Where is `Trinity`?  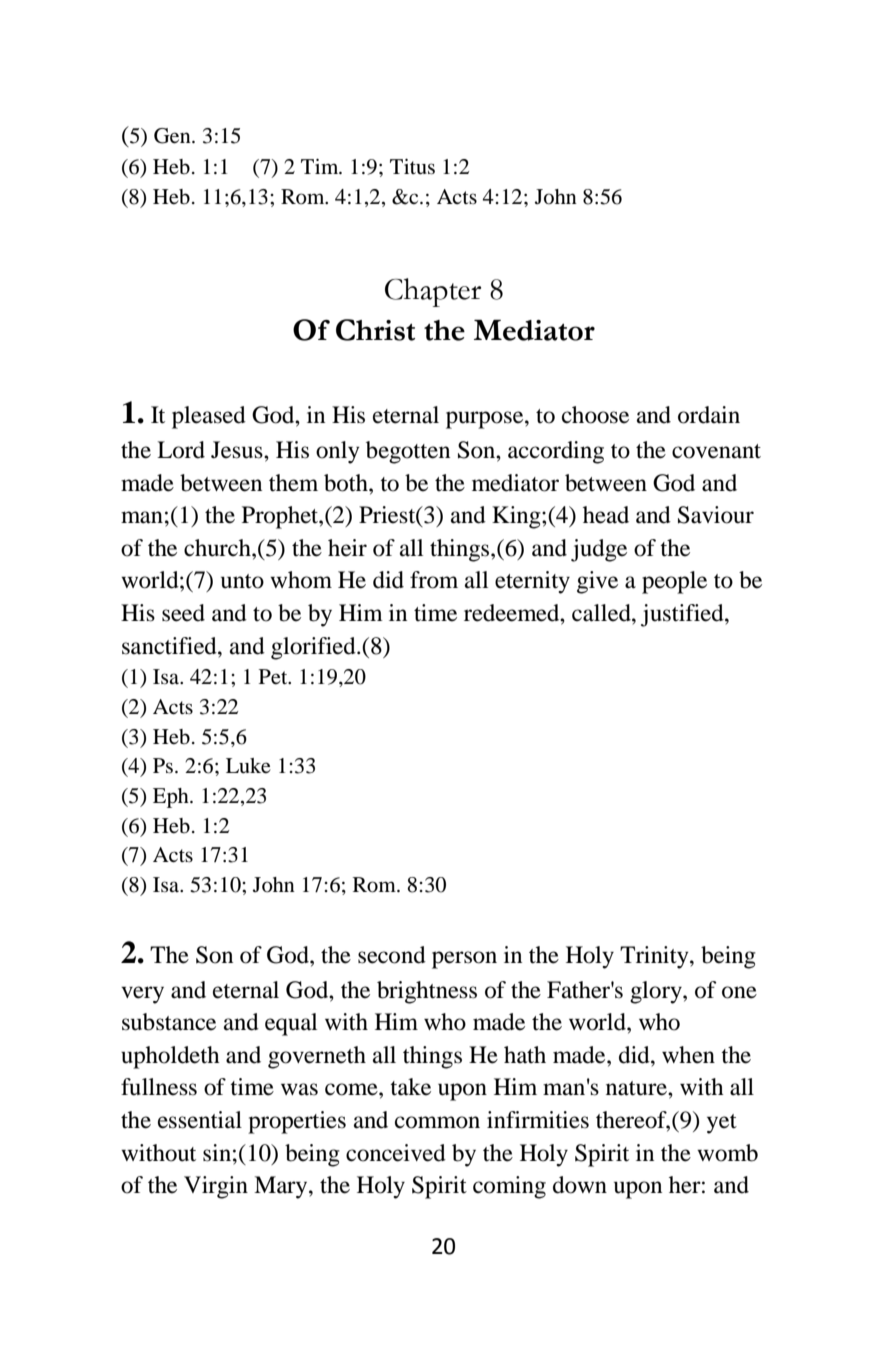 Trinity is located at coordinates (655, 957).
